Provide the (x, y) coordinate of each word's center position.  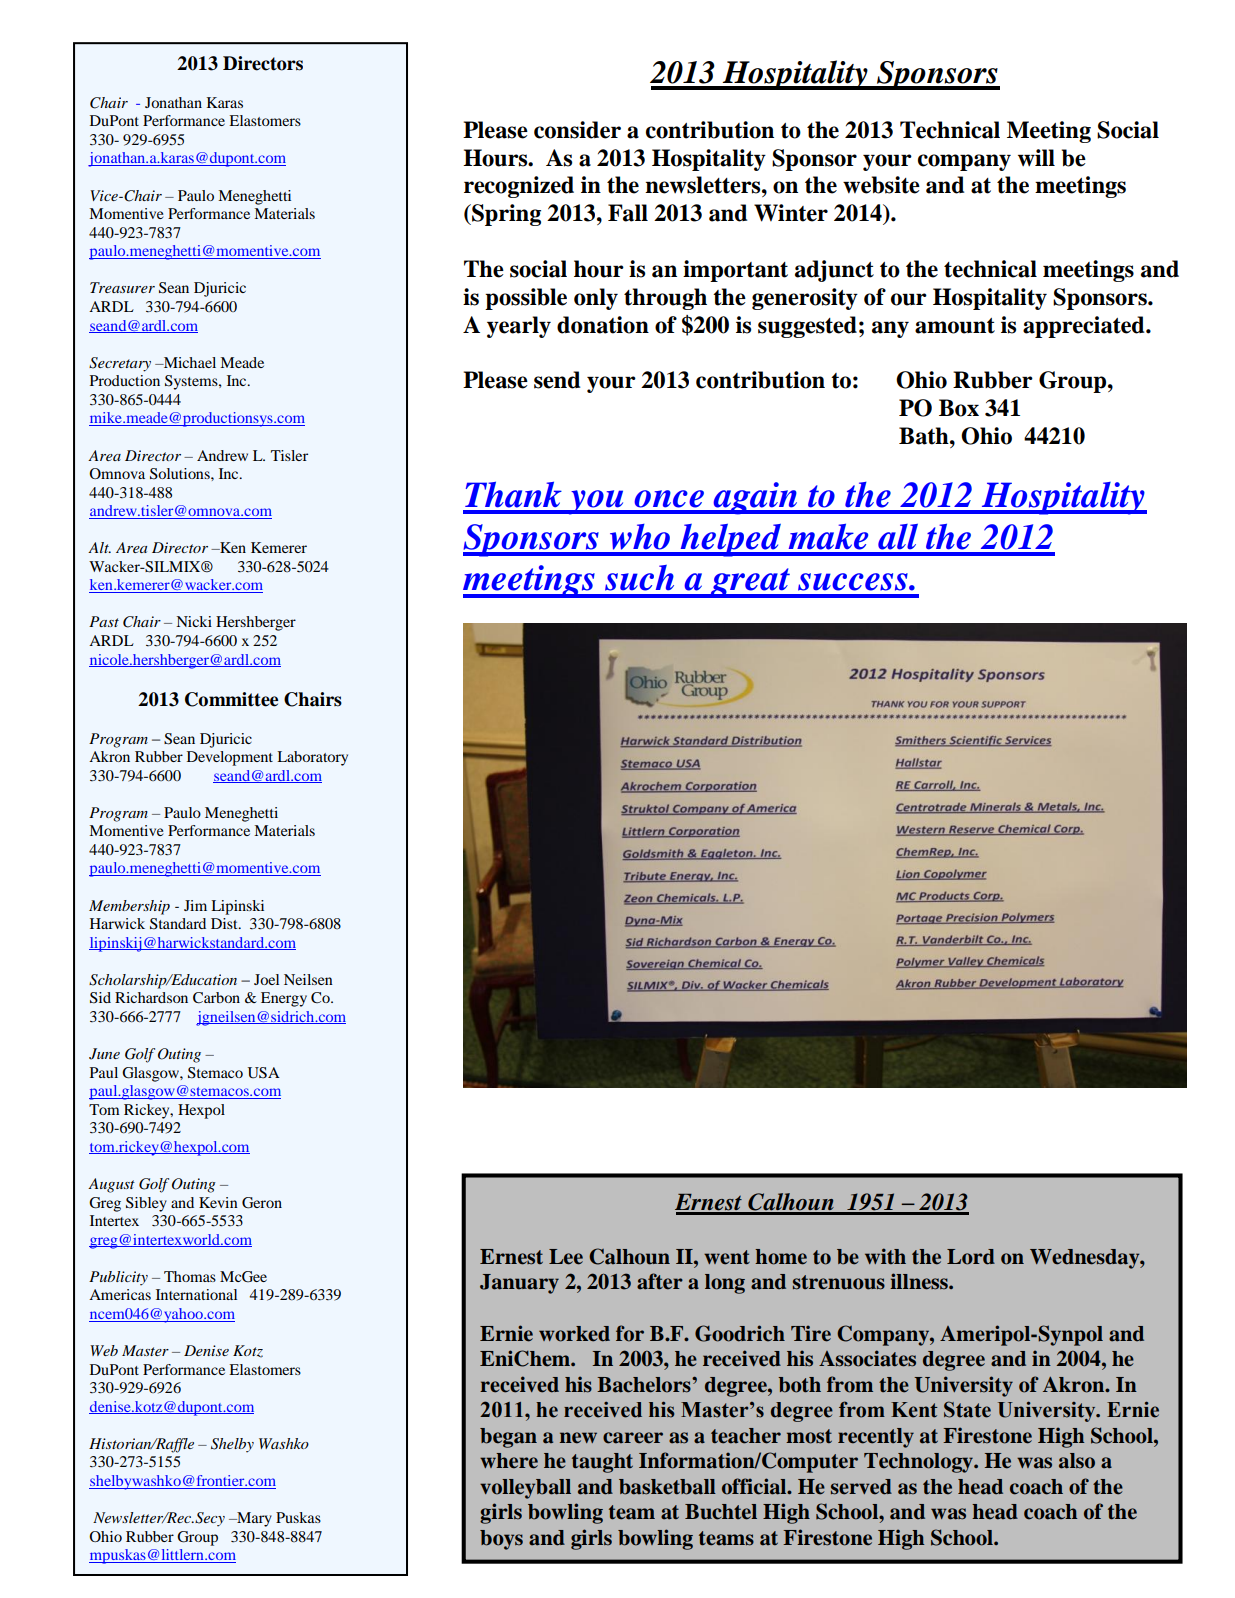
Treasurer (122, 287)
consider (577, 130)
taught (602, 1463)
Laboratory (312, 758)
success (854, 582)
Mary (253, 1519)
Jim (195, 905)
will (1036, 158)
